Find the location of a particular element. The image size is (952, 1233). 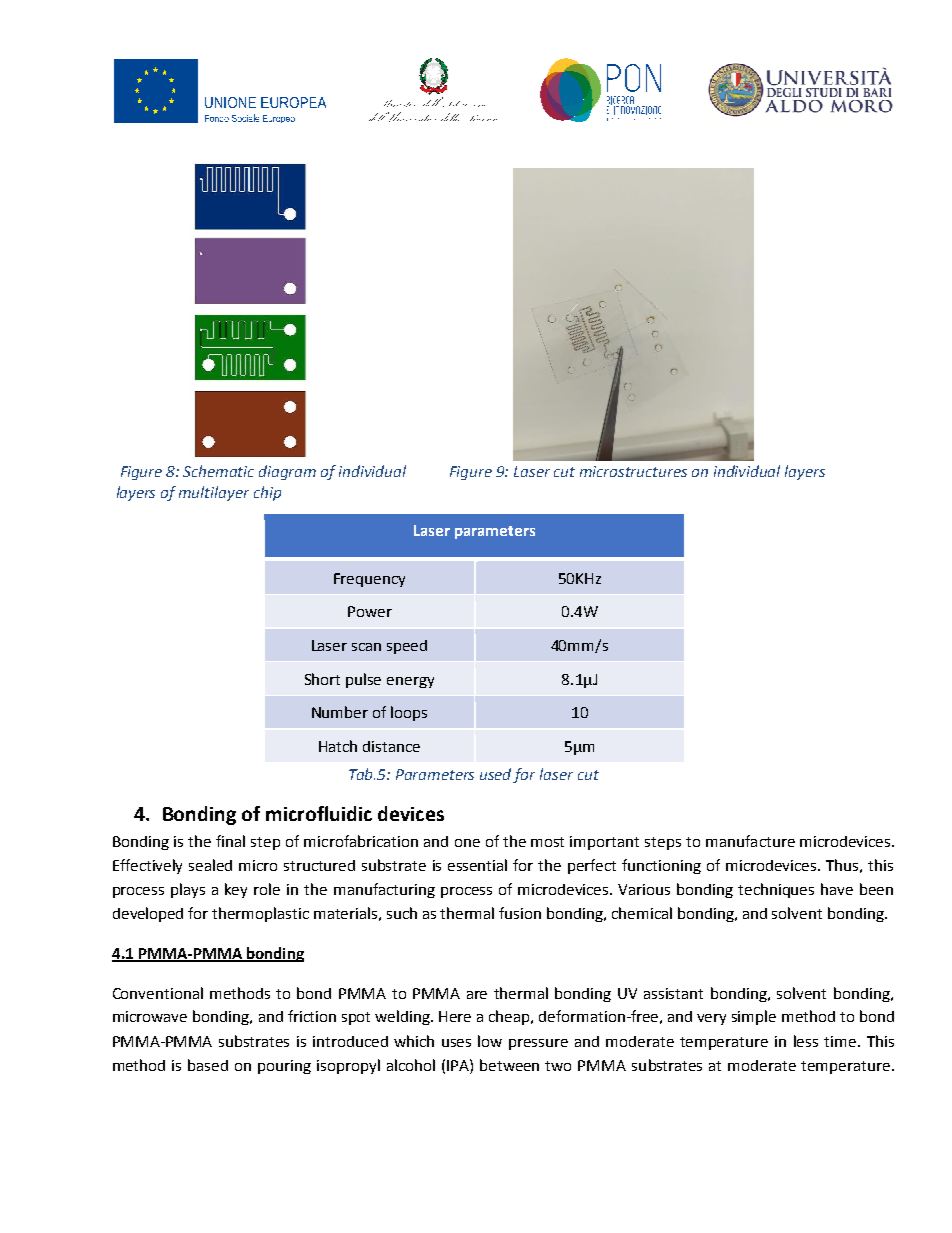

scan is located at coordinates (366, 647).
